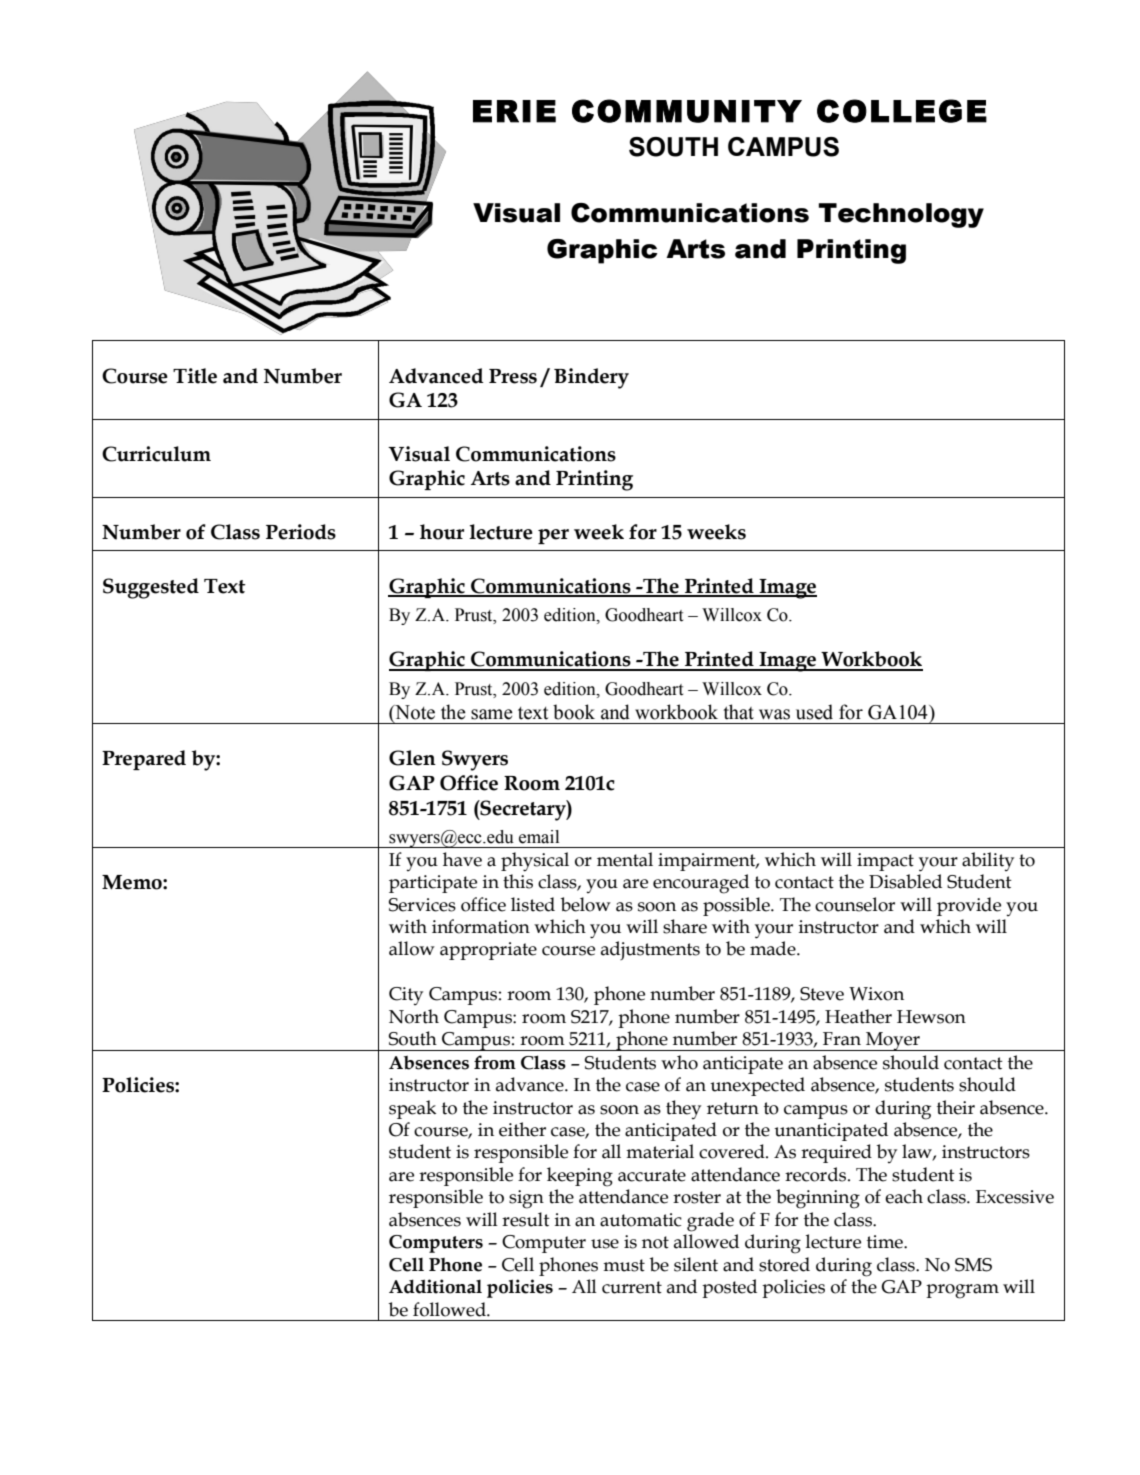 The width and height of the image is (1140, 1475). Describe the element at coordinates (144, 760) in the image. I see `Prepared` at that location.
